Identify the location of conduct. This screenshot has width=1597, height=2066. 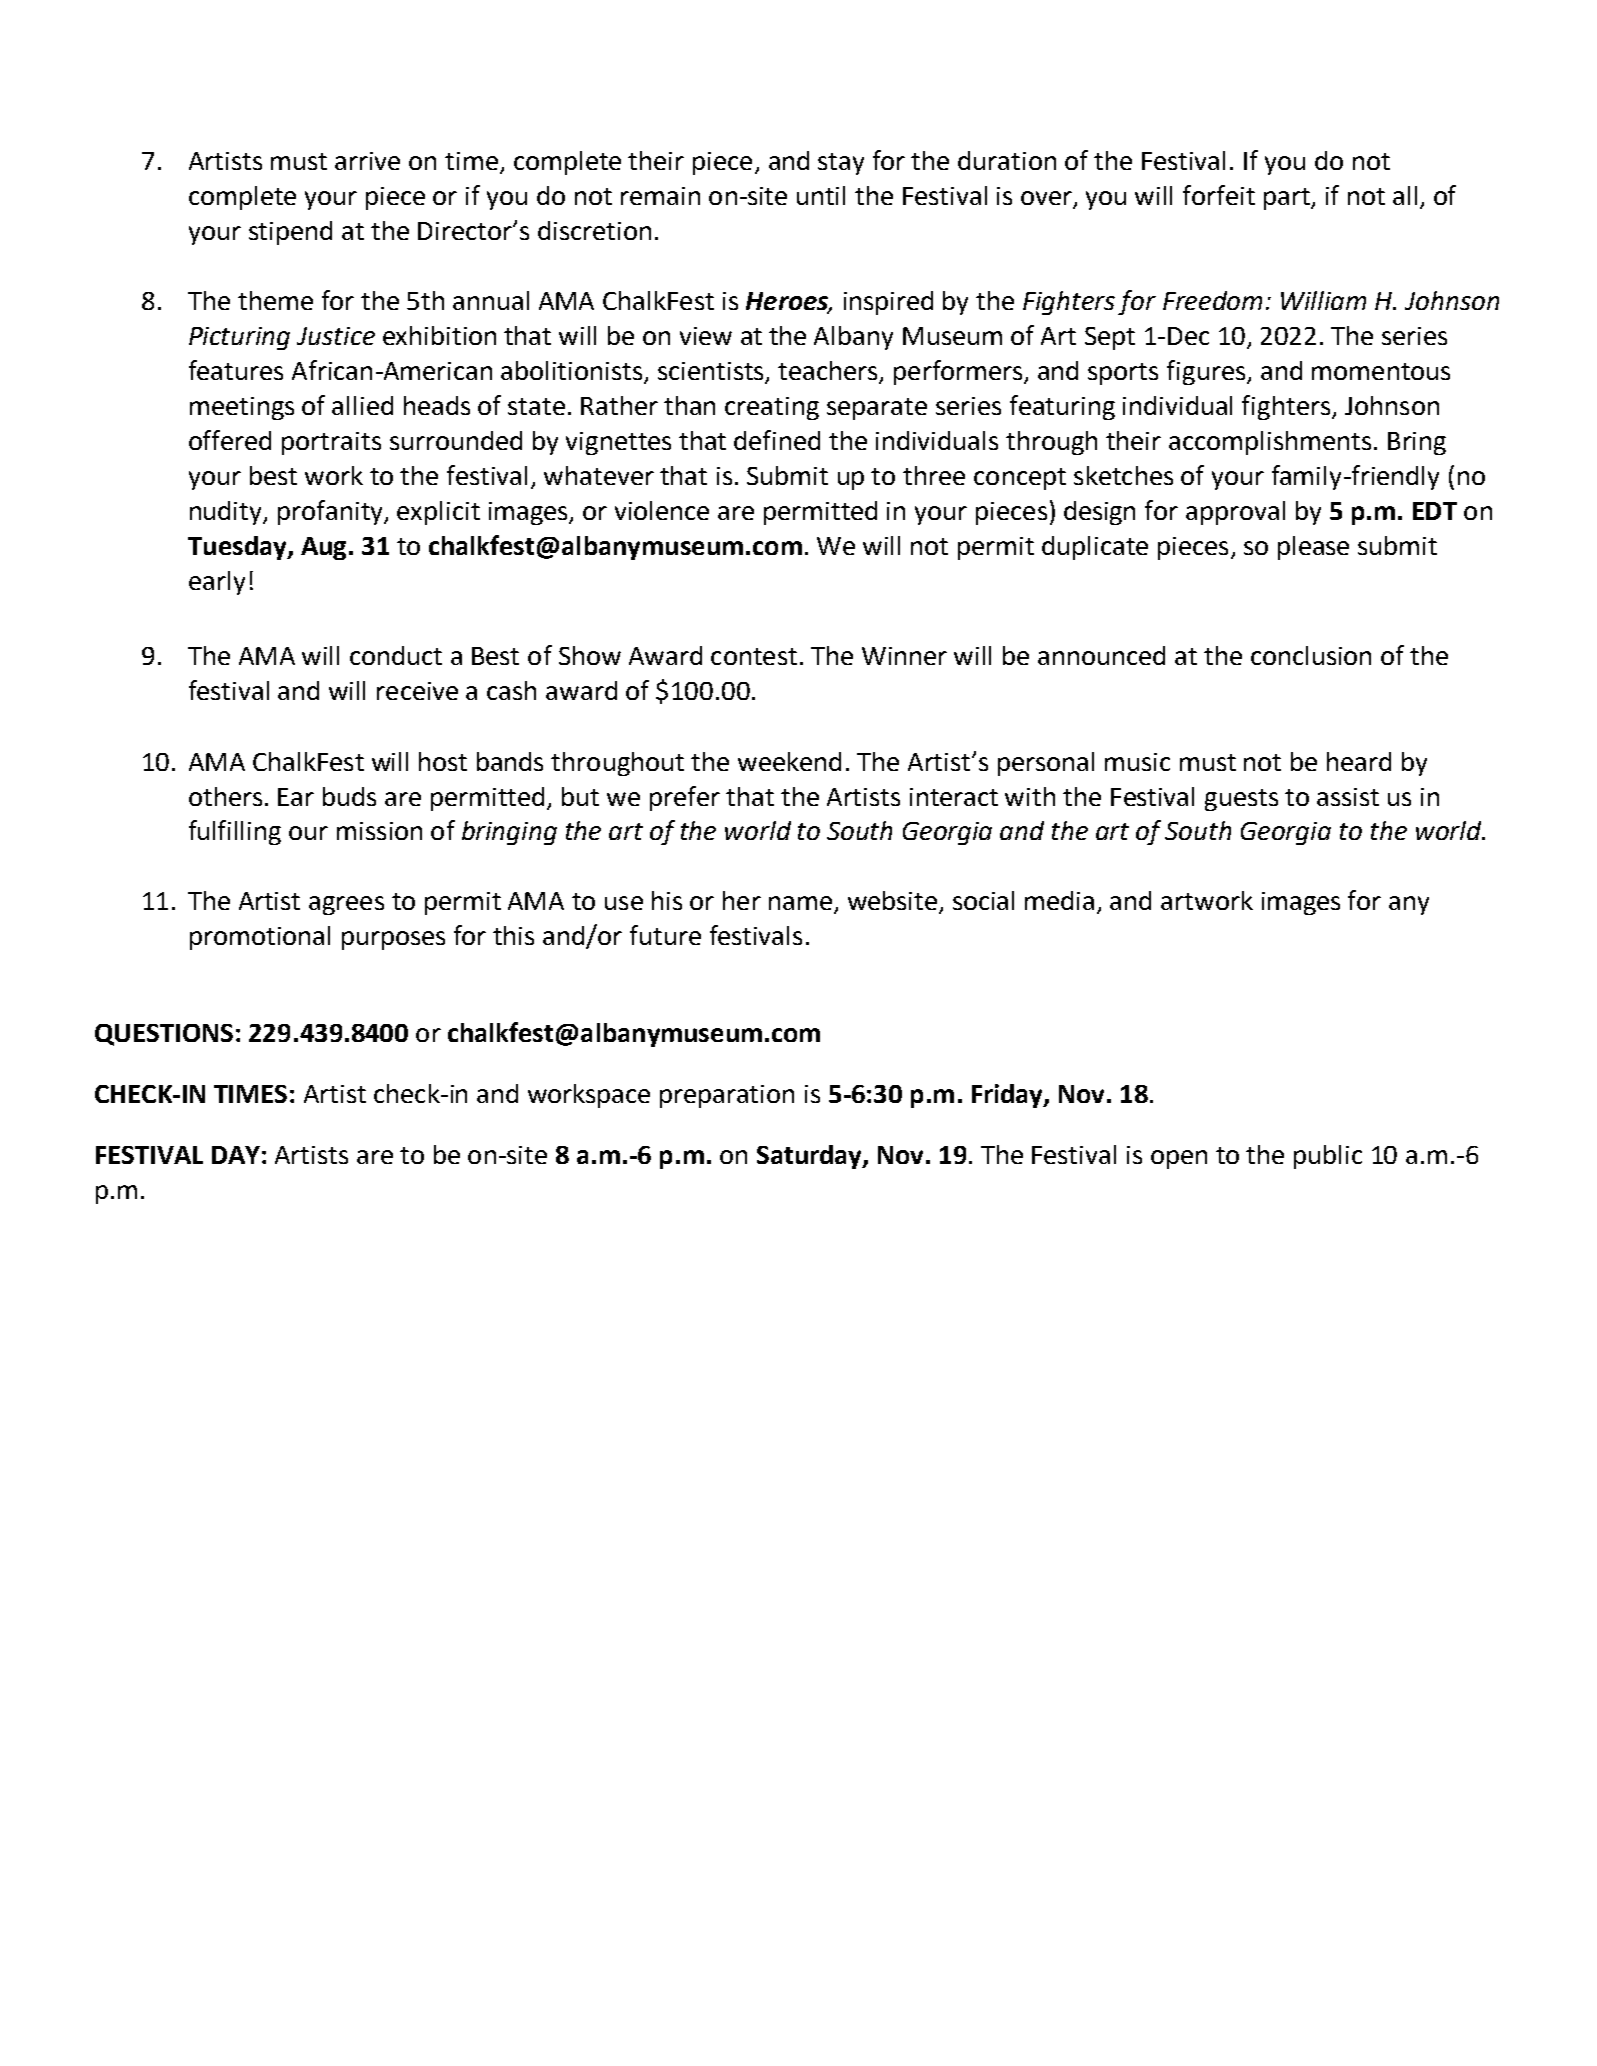
(396, 655).
